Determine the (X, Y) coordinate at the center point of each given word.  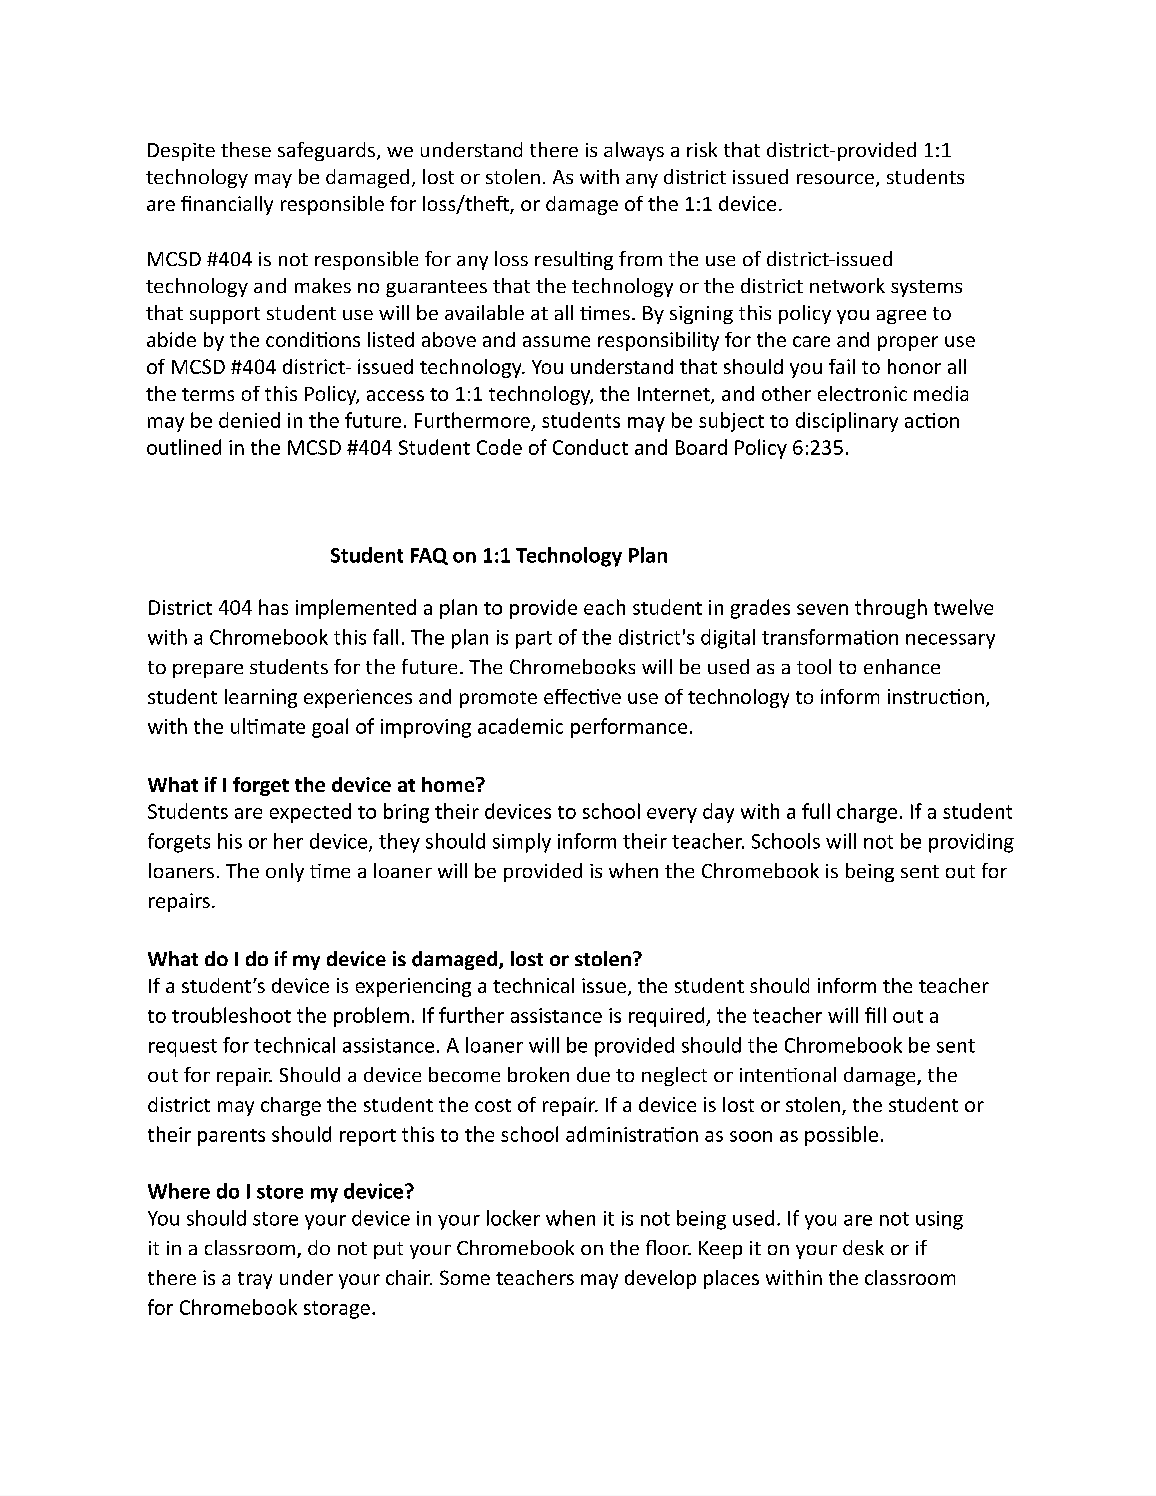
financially (227, 205)
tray (255, 1280)
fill (875, 1015)
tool (814, 666)
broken (538, 1074)
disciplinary (847, 422)
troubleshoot (231, 1015)
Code (499, 447)
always (634, 151)
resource (835, 179)
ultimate (268, 726)
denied (249, 420)
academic (520, 726)
